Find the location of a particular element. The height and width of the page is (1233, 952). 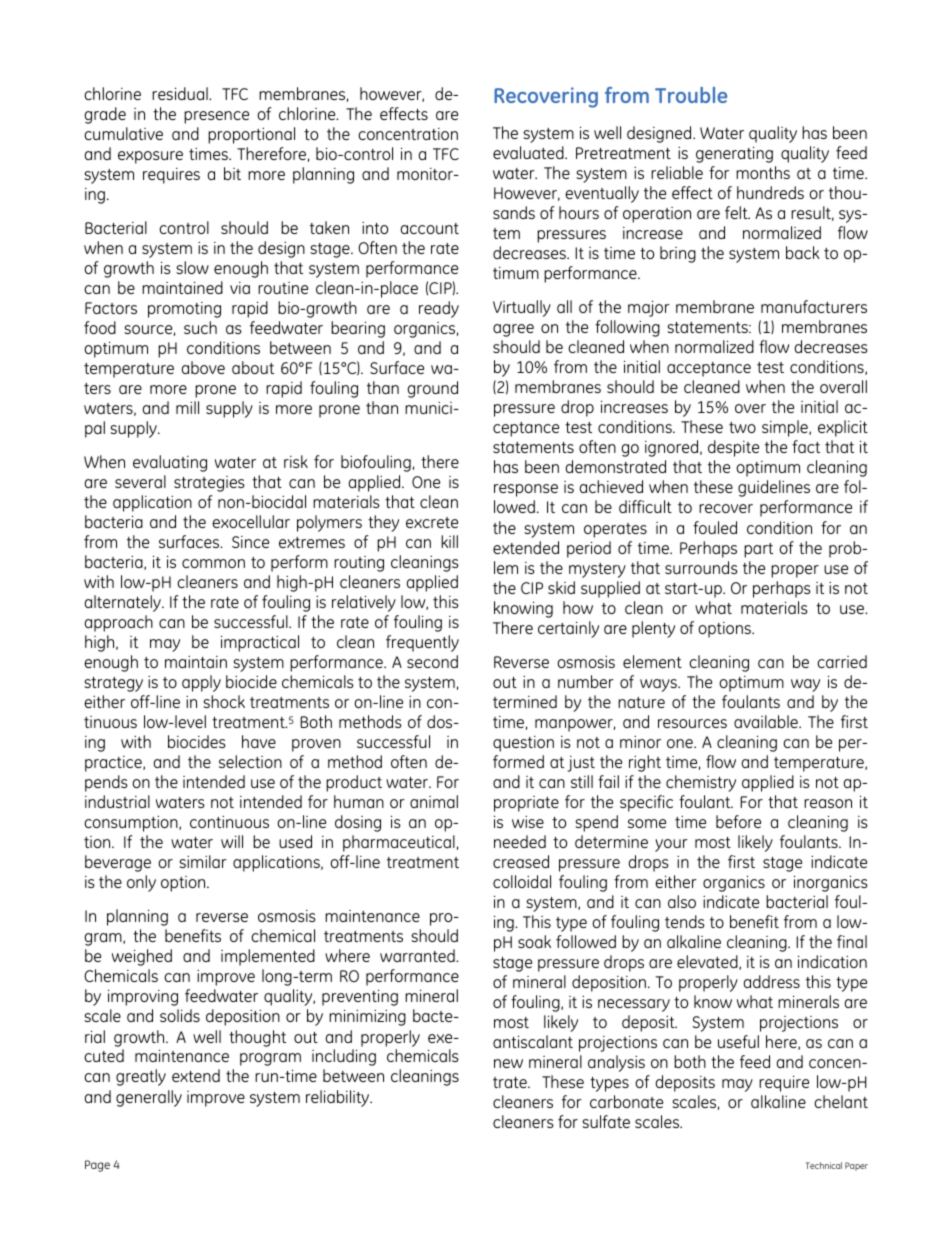

back is located at coordinates (803, 252).
